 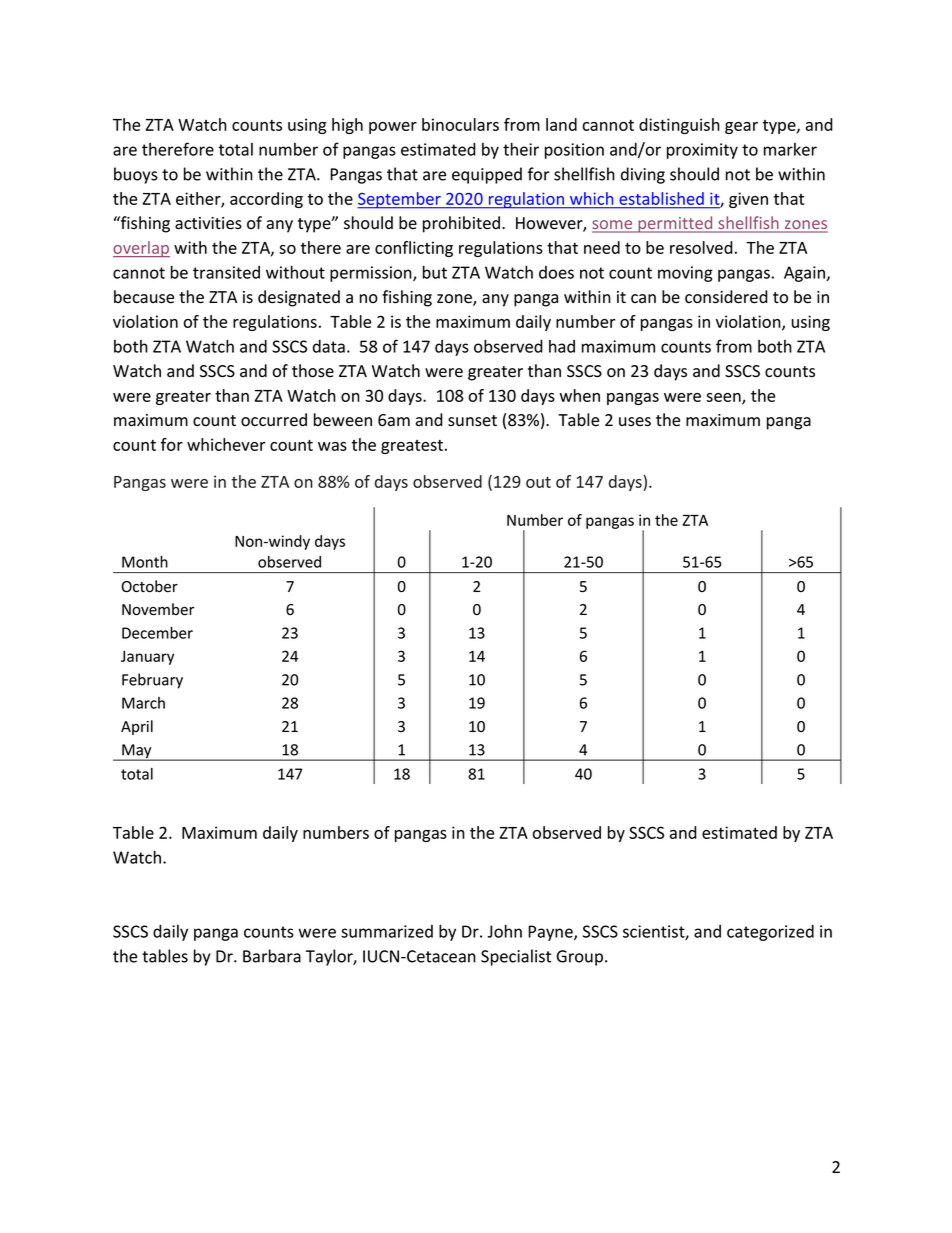 What do you see at coordinates (136, 175) in the page?
I see `buoys` at bounding box center [136, 175].
